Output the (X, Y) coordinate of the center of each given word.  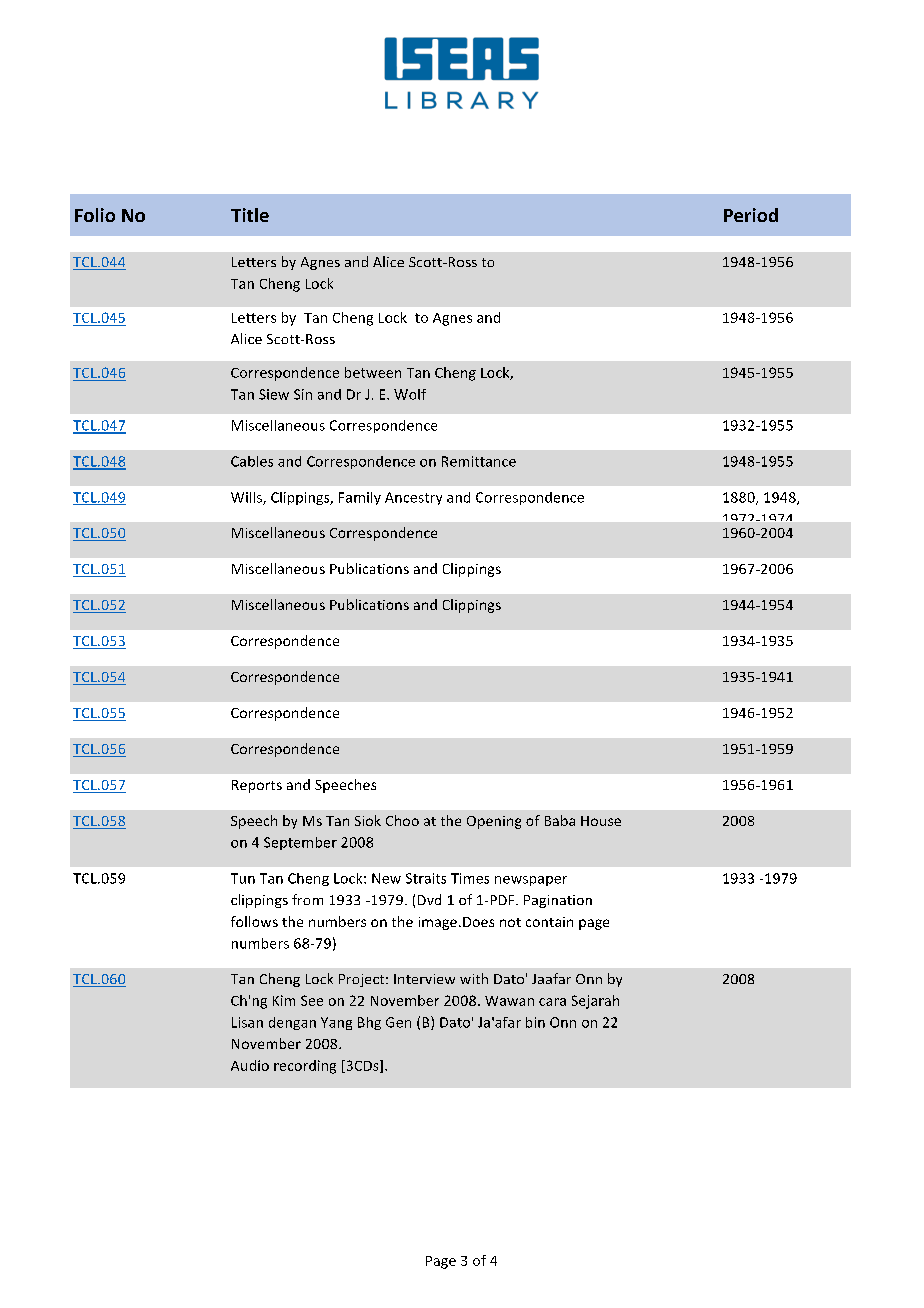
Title (250, 215)
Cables (252, 461)
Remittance (479, 461)
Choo (402, 820)
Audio (250, 1065)
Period (751, 215)
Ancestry (413, 498)
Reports (257, 786)
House (601, 821)
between (373, 372)
